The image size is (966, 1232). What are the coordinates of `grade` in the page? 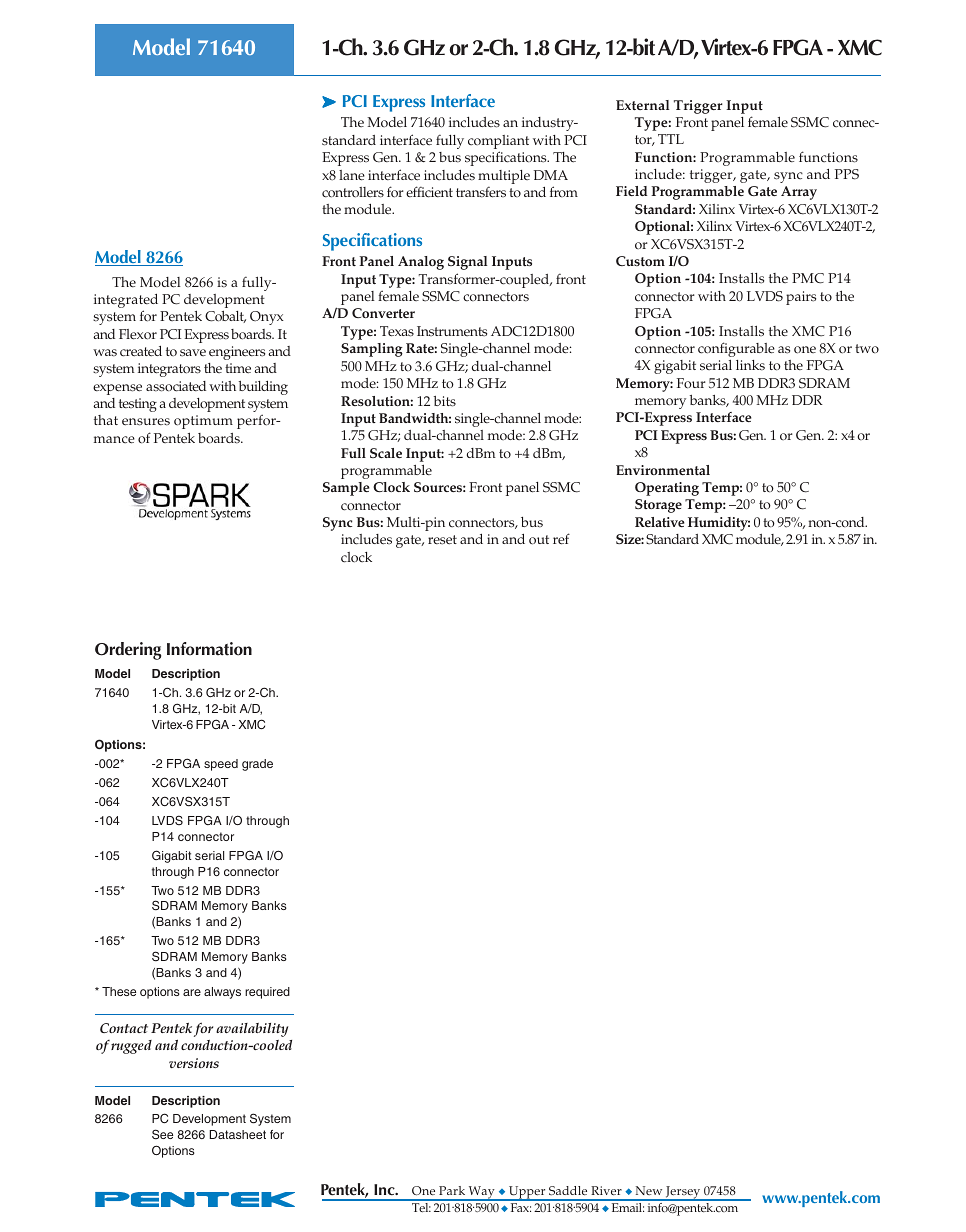 It's located at (257, 765).
